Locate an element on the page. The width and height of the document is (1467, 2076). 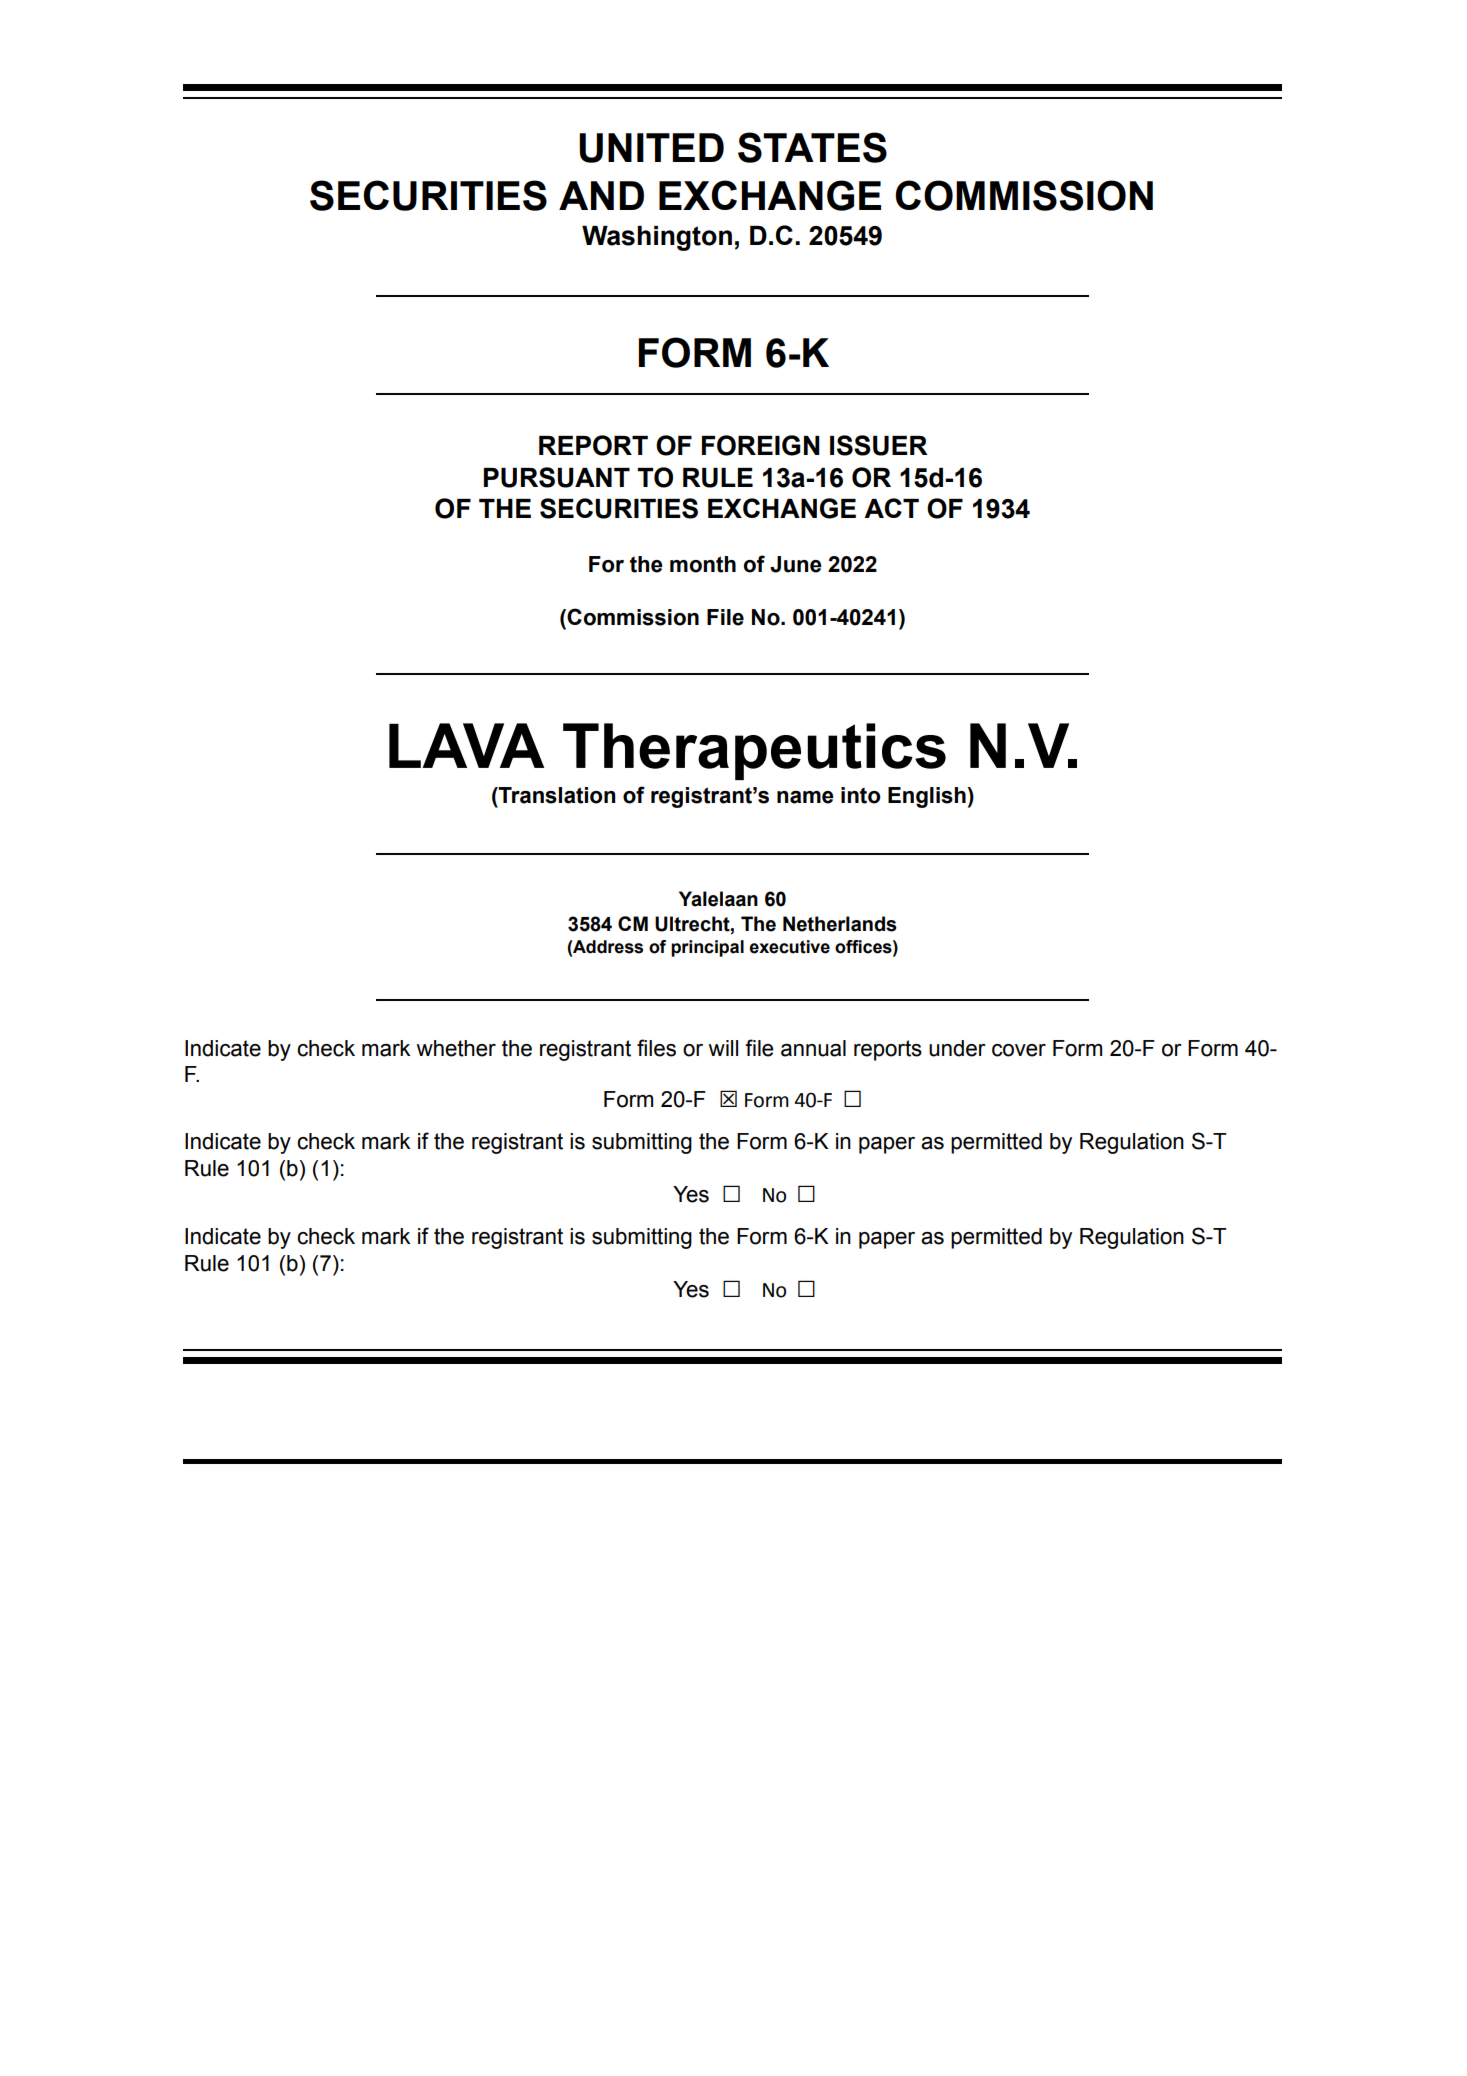
FOREIGN is located at coordinates (761, 445).
